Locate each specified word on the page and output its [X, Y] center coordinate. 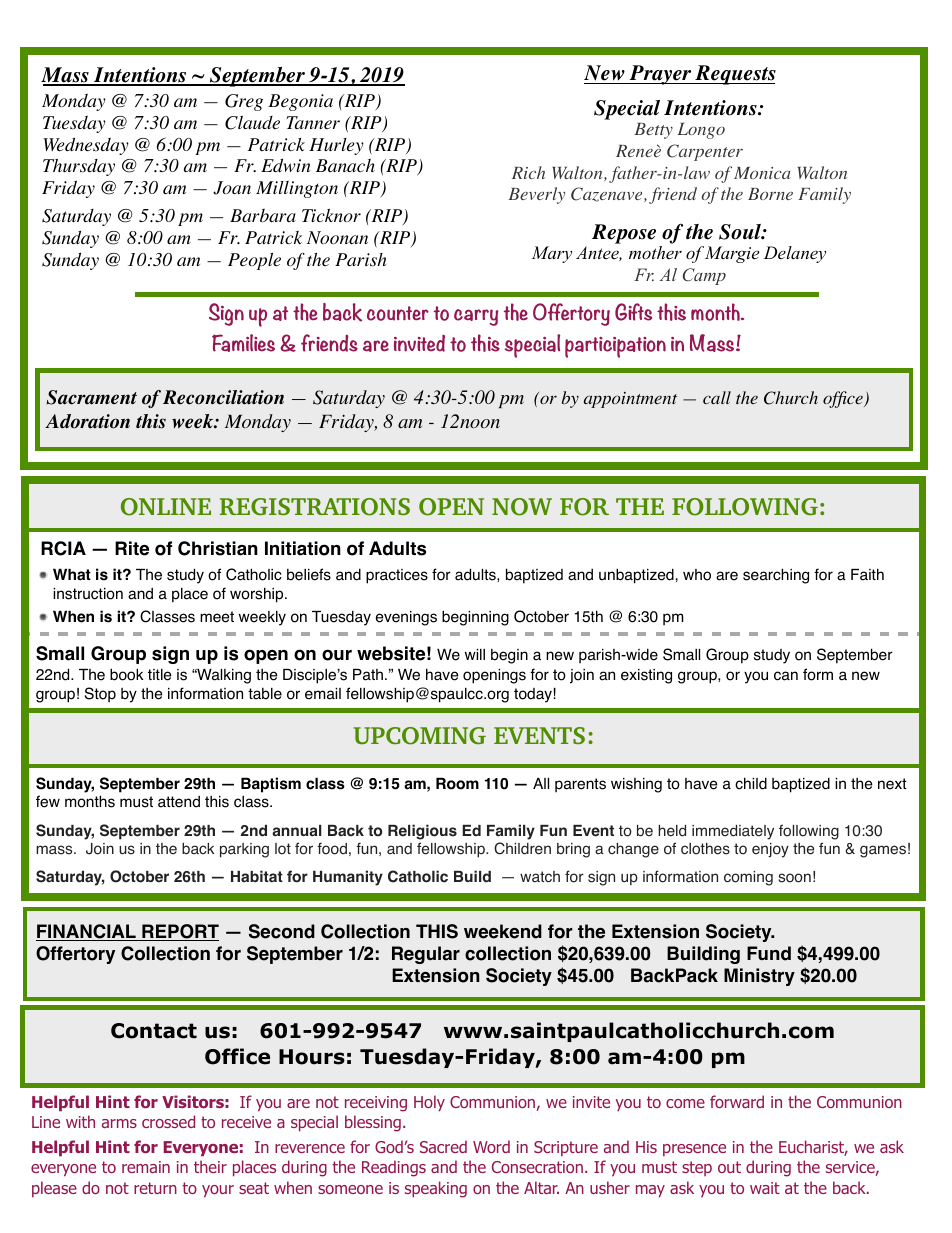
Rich [528, 172]
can [786, 676]
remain [146, 1167]
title [160, 675]
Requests [734, 75]
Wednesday [86, 146]
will [475, 654]
